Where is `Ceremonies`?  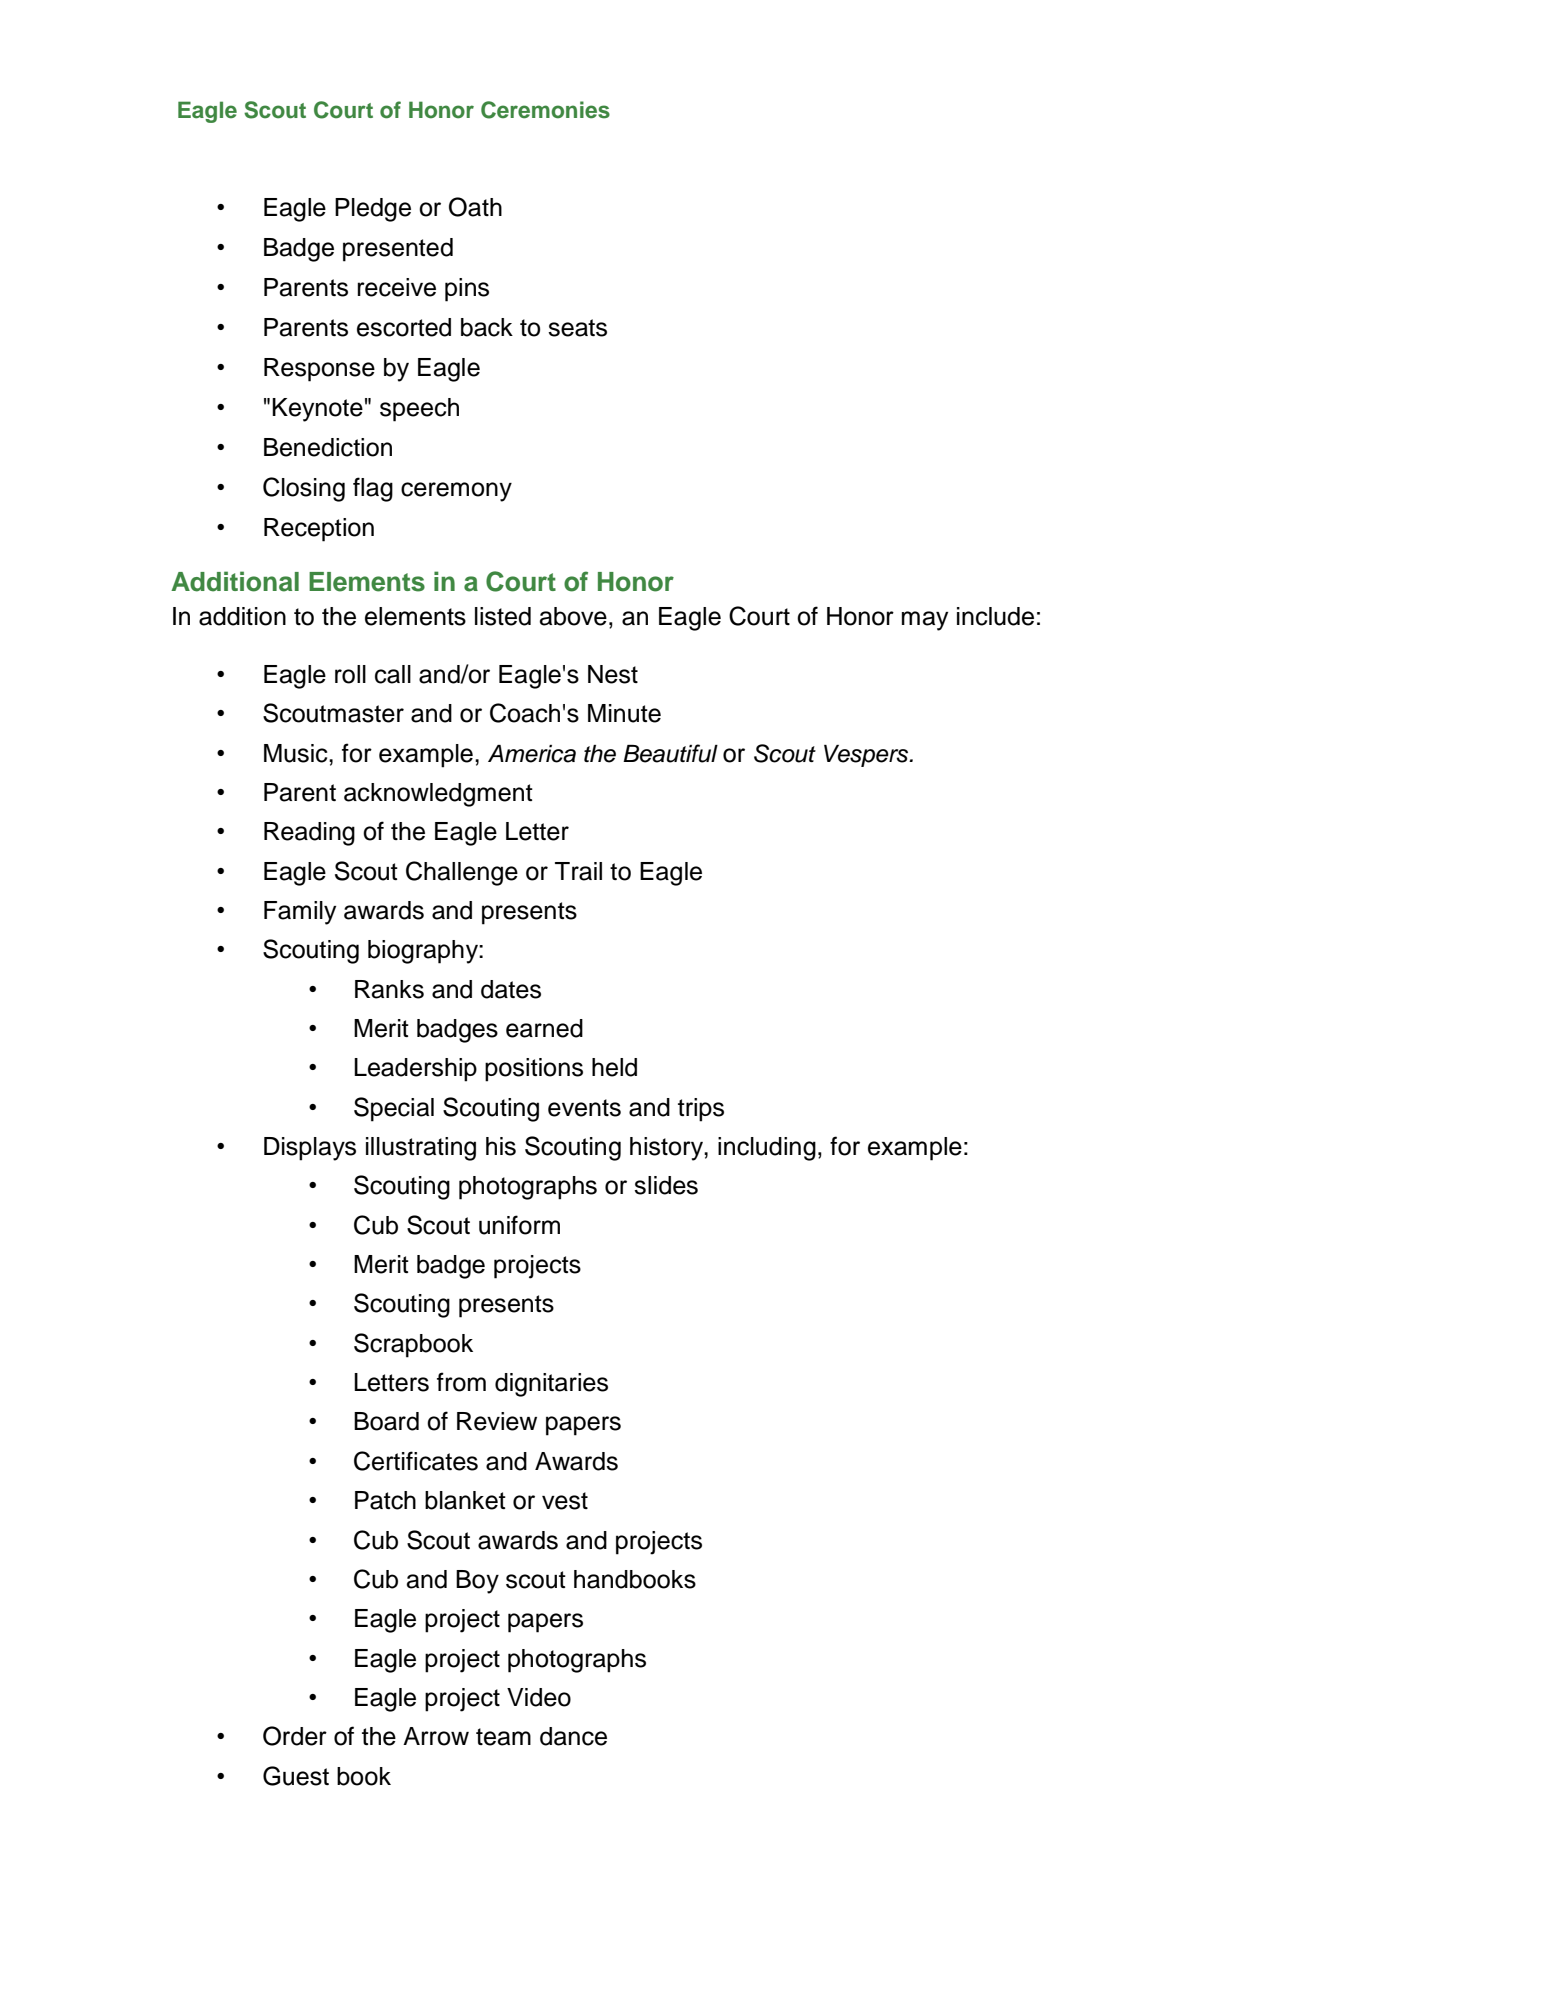
Ceremonies is located at coordinates (545, 110).
